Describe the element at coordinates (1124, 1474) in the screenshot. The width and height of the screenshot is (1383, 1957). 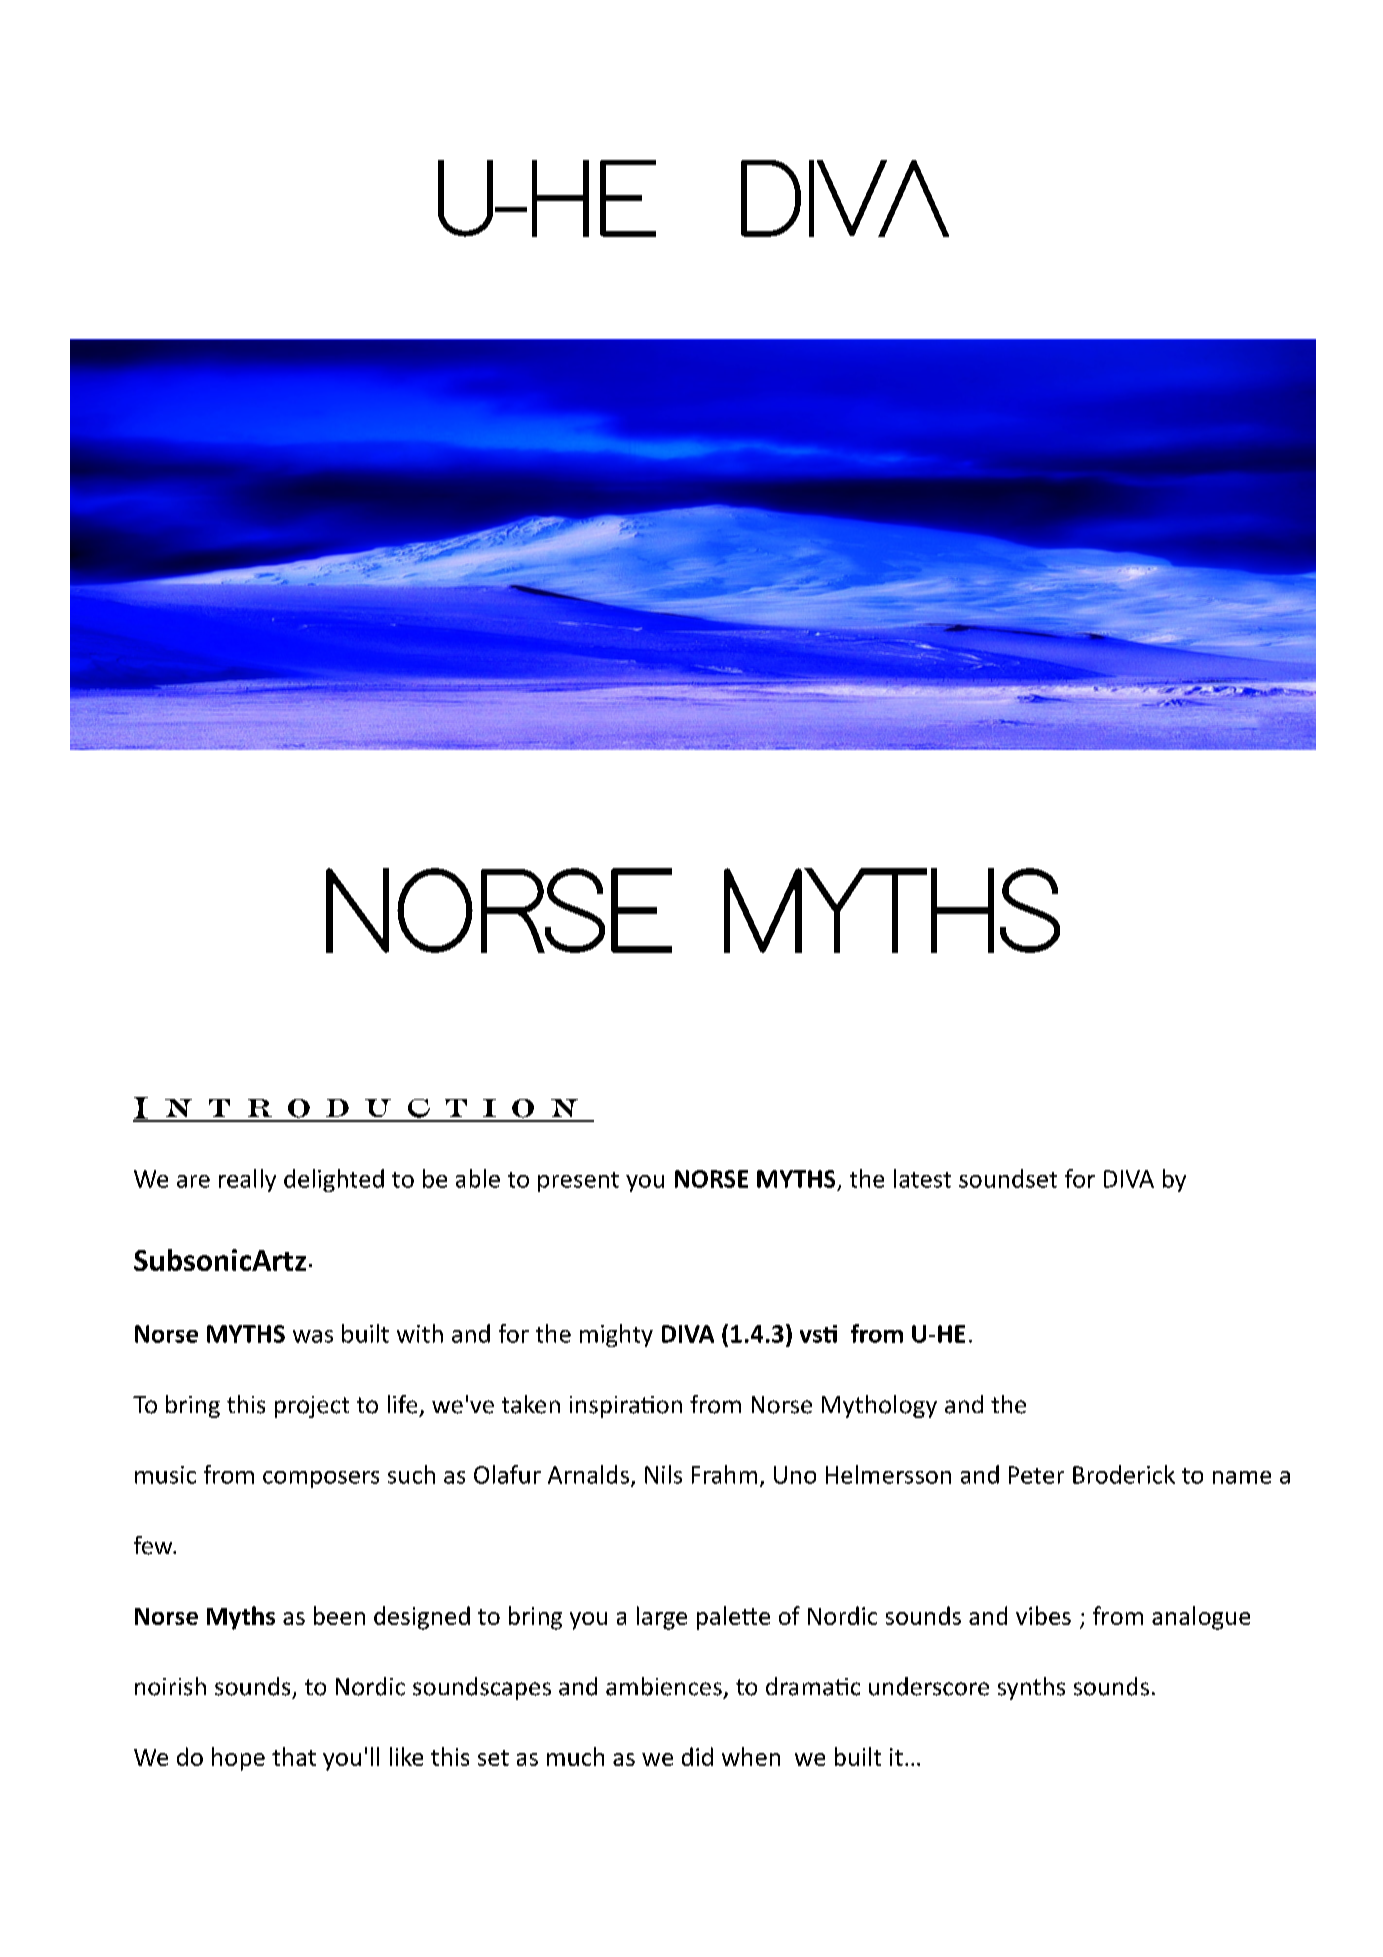
I see `Broderick` at that location.
